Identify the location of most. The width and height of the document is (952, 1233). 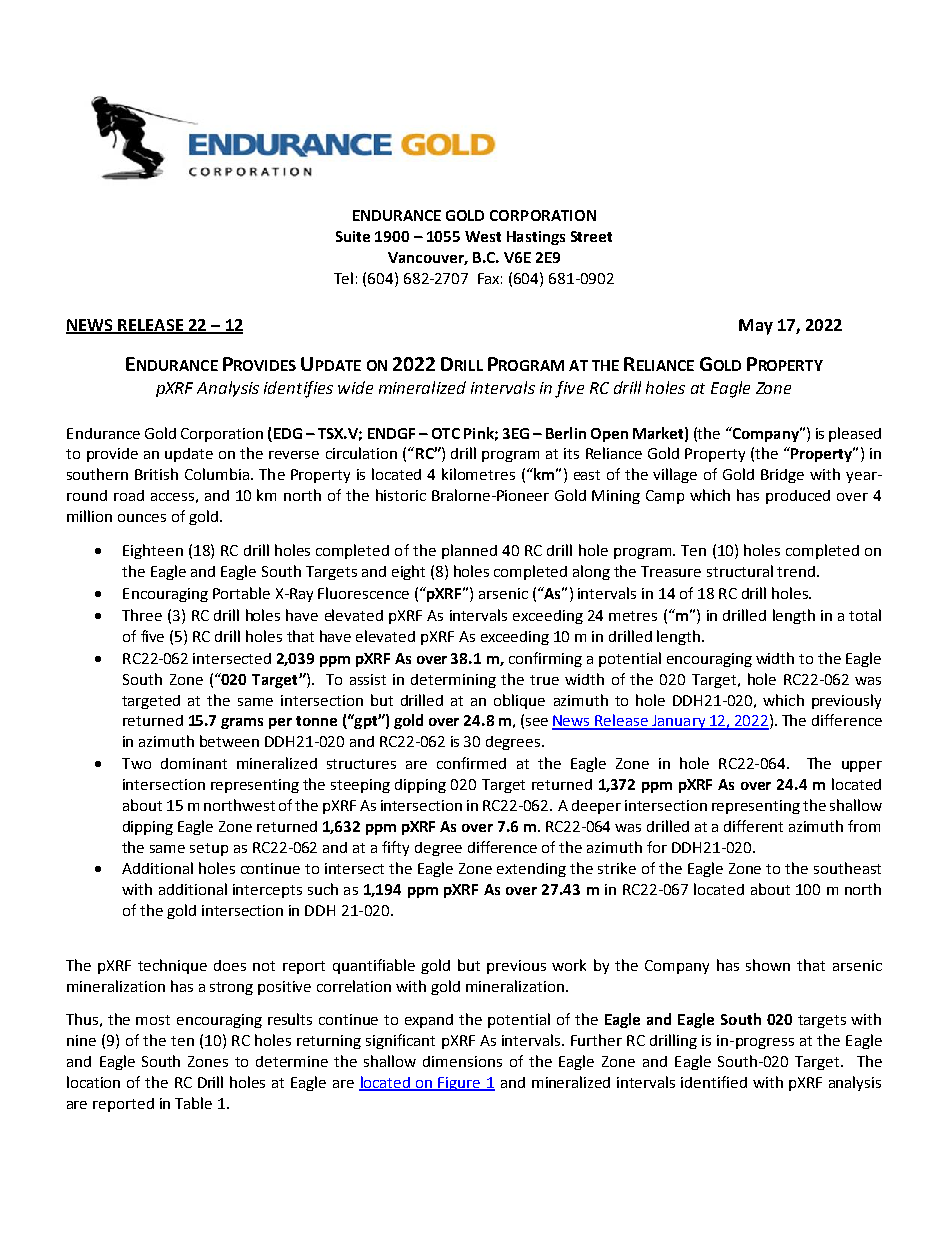
(153, 1020).
